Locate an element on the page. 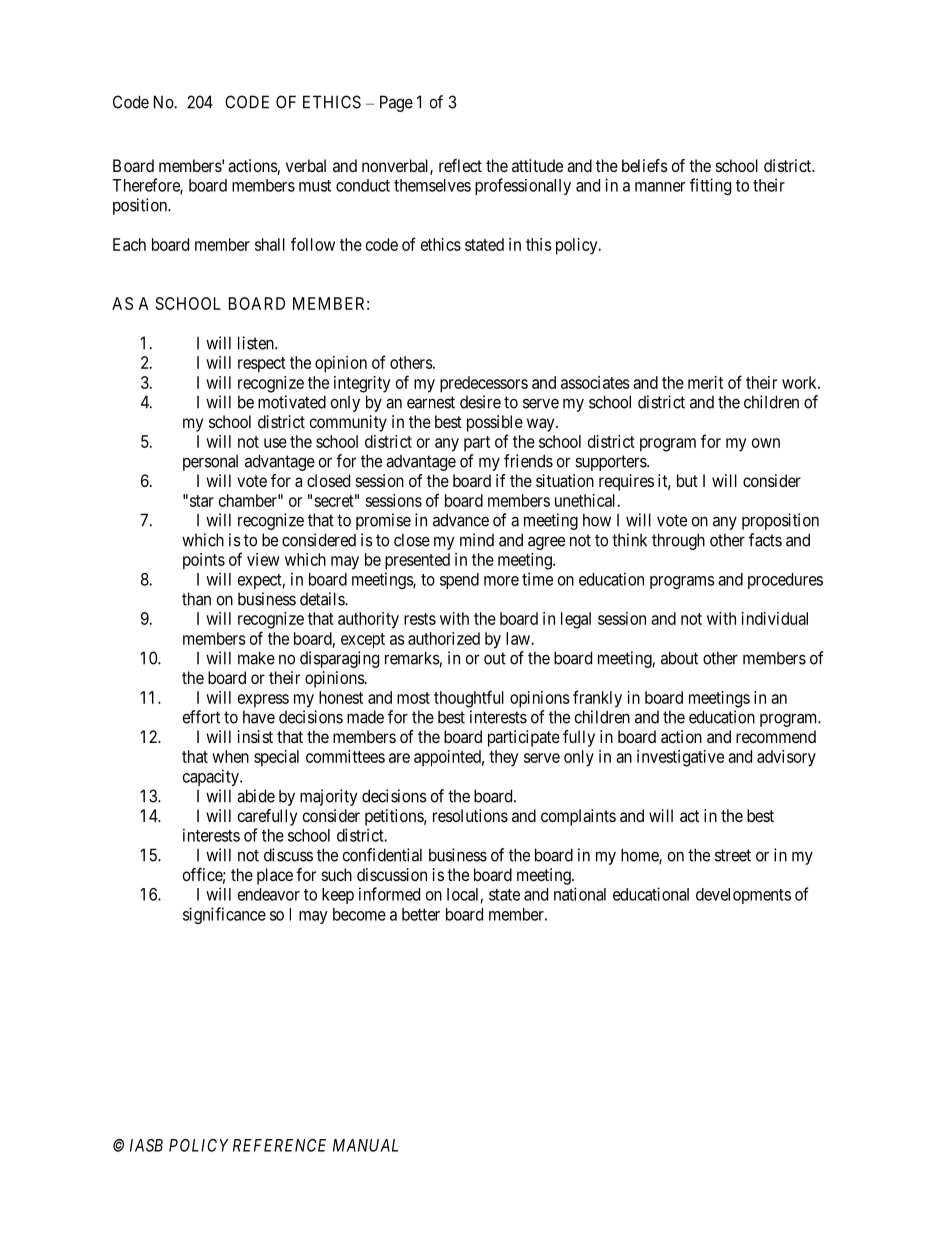 The width and height of the page is (952, 1233). must is located at coordinates (315, 186).
